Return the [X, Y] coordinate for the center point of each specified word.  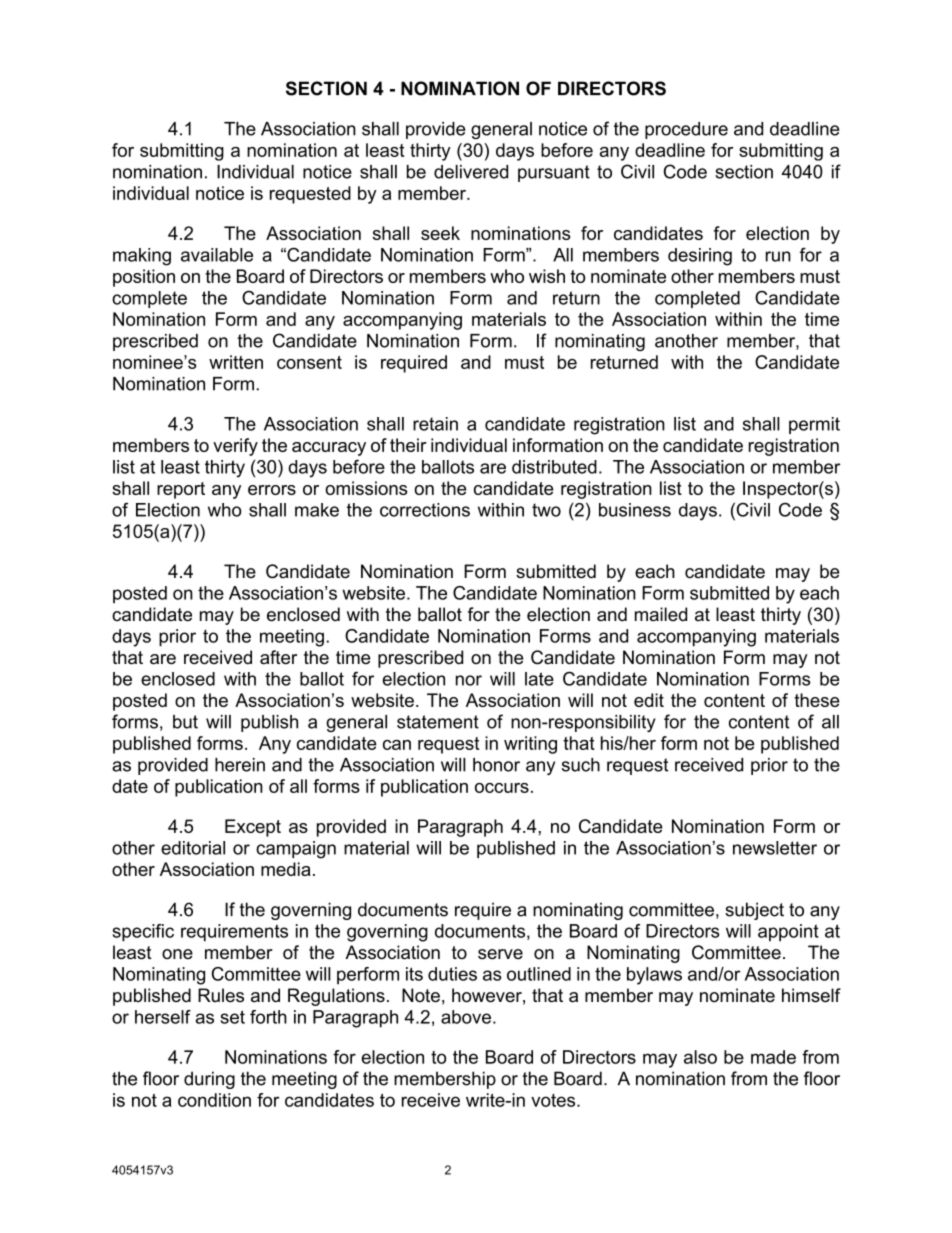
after [278, 657]
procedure [686, 130]
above [466, 1017]
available [217, 255]
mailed [661, 614]
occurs [502, 788]
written [236, 362]
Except [253, 828]
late [539, 679]
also [700, 1057]
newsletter [775, 848]
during [209, 1080]
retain [435, 424]
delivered [471, 172]
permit [814, 425]
